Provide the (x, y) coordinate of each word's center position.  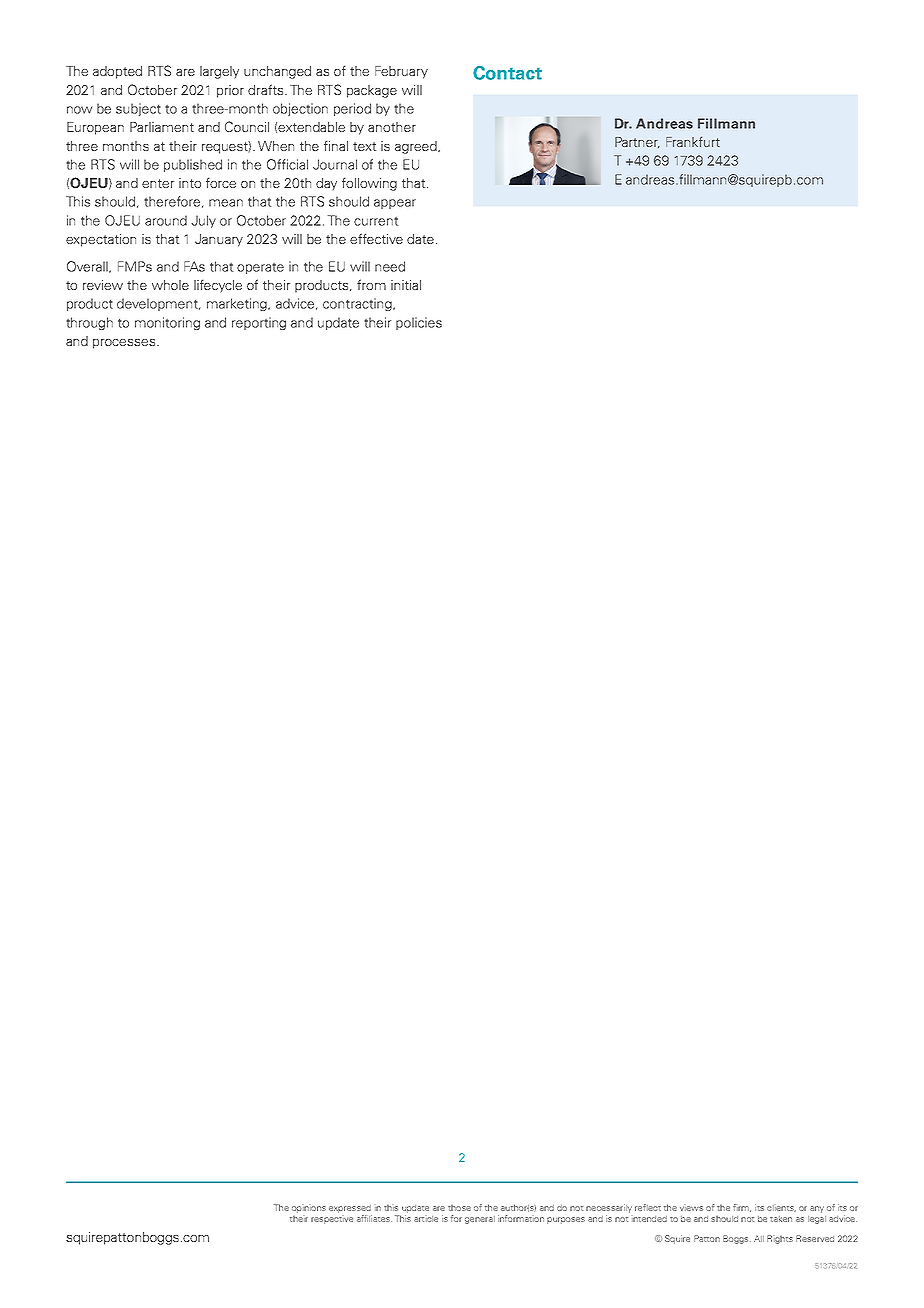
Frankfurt (693, 141)
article (426, 1219)
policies (419, 323)
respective (332, 1220)
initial (406, 285)
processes (125, 344)
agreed (417, 147)
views (691, 1208)
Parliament (162, 127)
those (459, 1207)
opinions (309, 1209)
